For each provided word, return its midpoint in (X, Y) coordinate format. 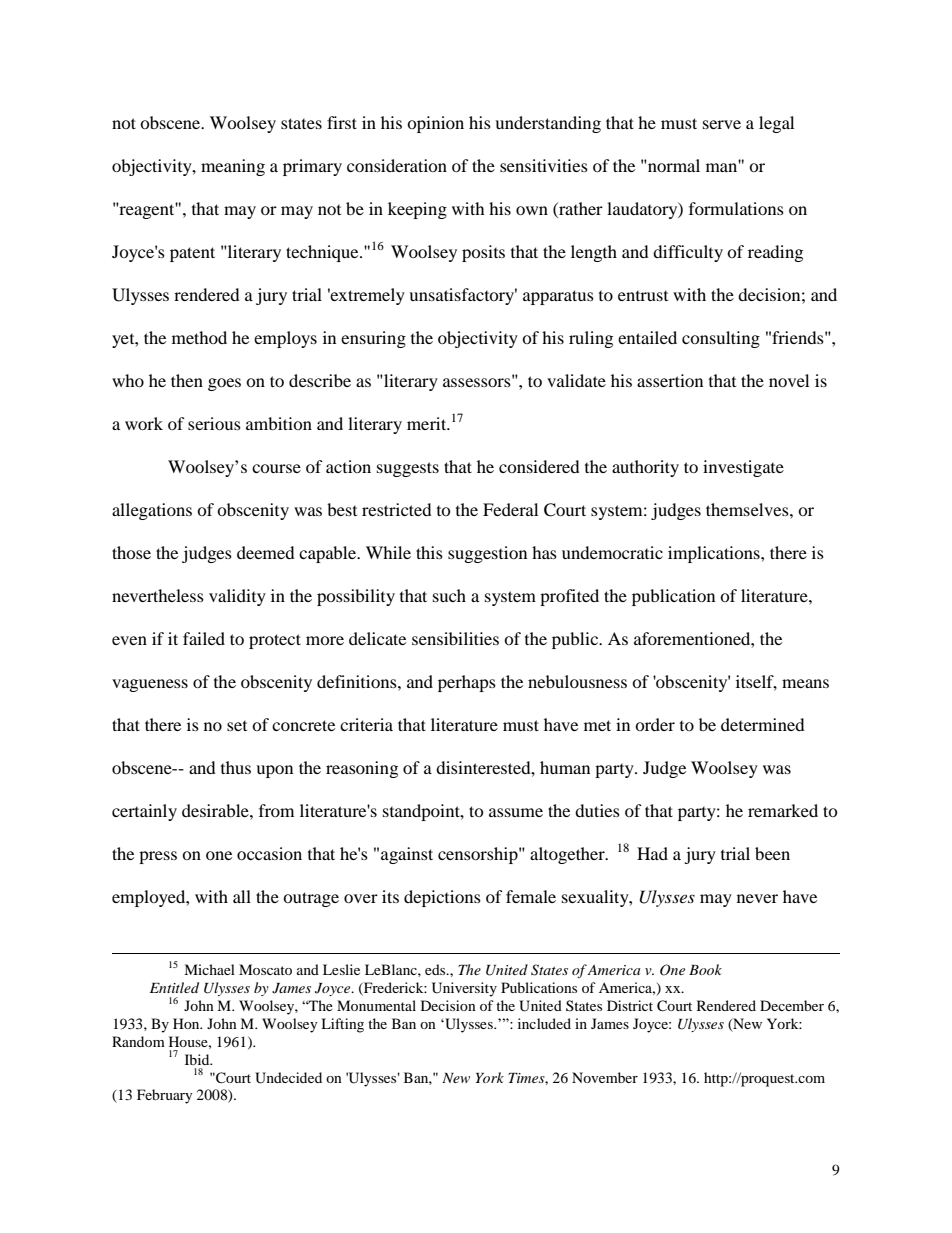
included (544, 1023)
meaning (233, 167)
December (792, 1005)
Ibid (198, 1059)
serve (722, 124)
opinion (435, 124)
